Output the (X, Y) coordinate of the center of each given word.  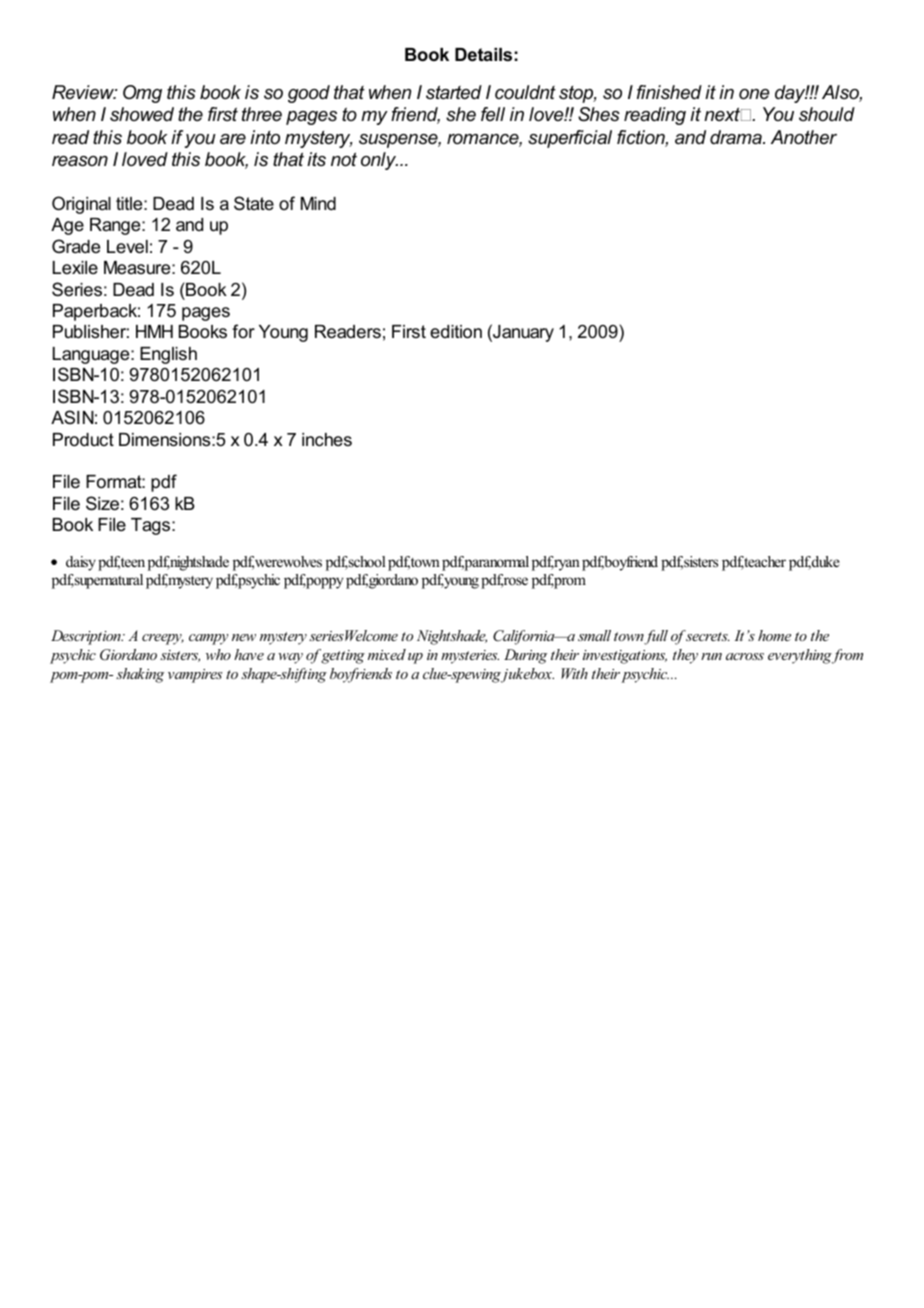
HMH (154, 331)
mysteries (470, 657)
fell (493, 114)
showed (142, 114)
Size (102, 503)
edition (456, 332)
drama (737, 137)
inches (327, 439)
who (218, 654)
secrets (707, 635)
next (723, 114)
